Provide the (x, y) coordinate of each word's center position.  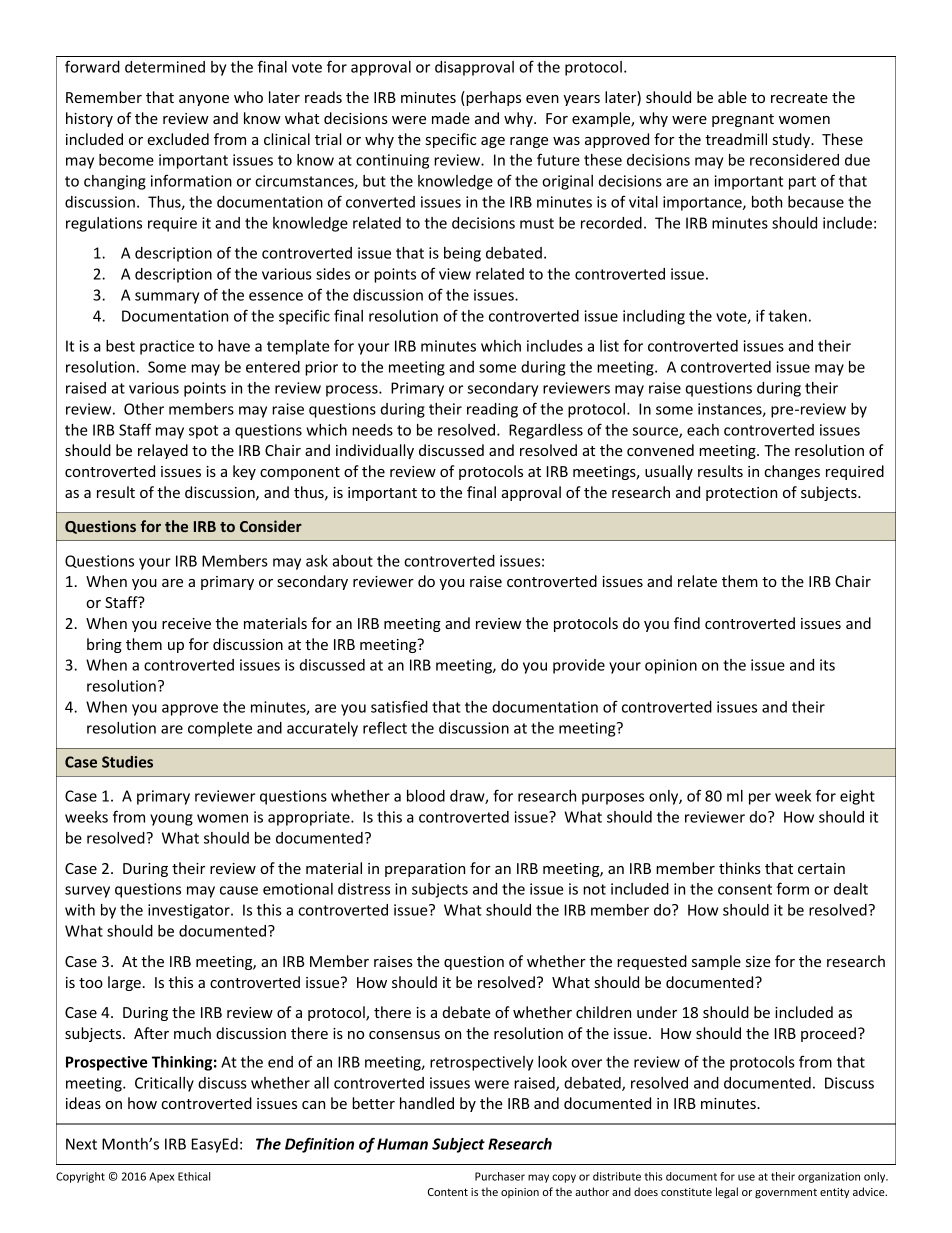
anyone (204, 100)
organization (829, 1177)
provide (579, 666)
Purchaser (500, 1176)
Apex (161, 1177)
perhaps (492, 98)
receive (186, 623)
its (827, 665)
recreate (799, 98)
